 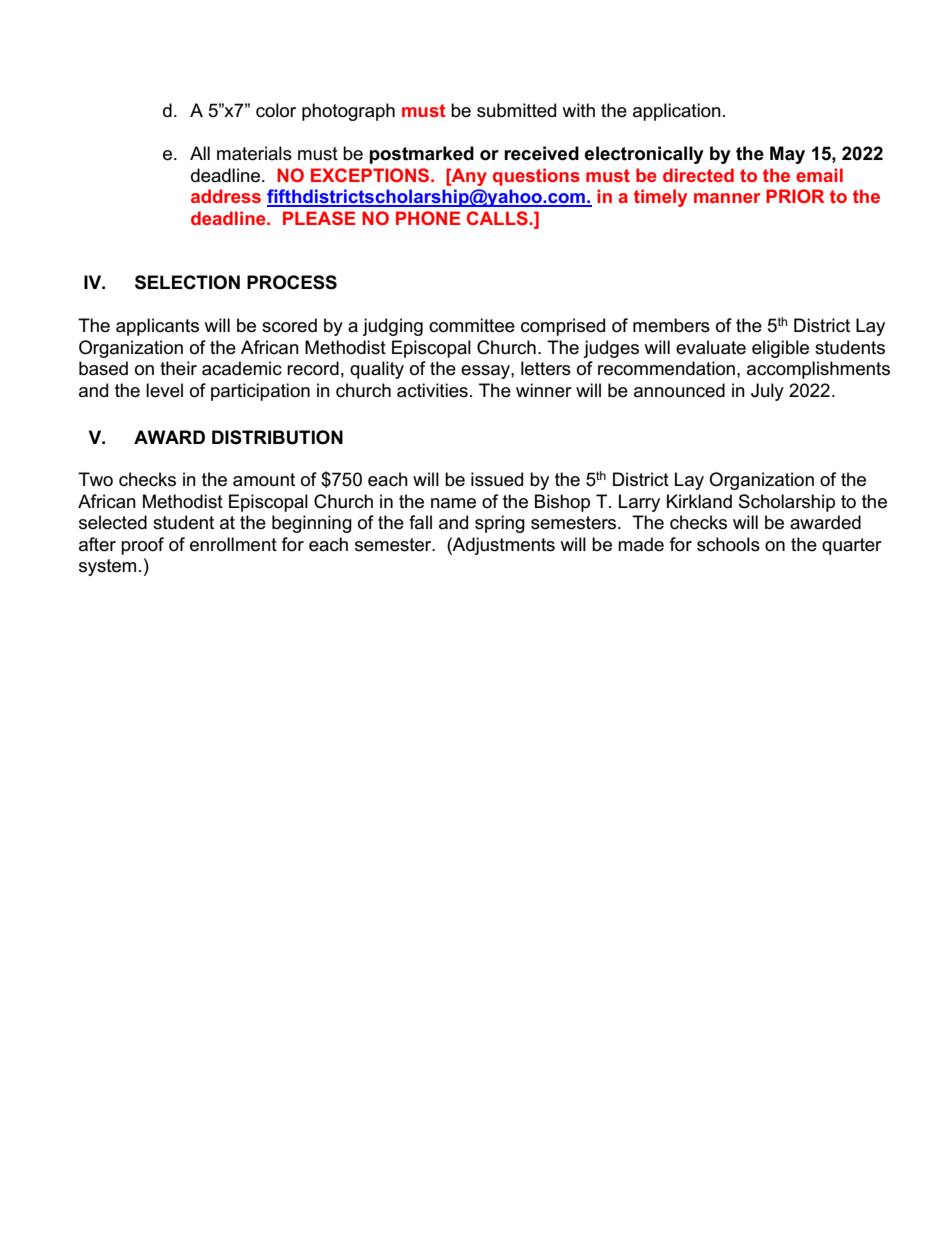 I want to click on SELECTION, so click(x=187, y=282).
